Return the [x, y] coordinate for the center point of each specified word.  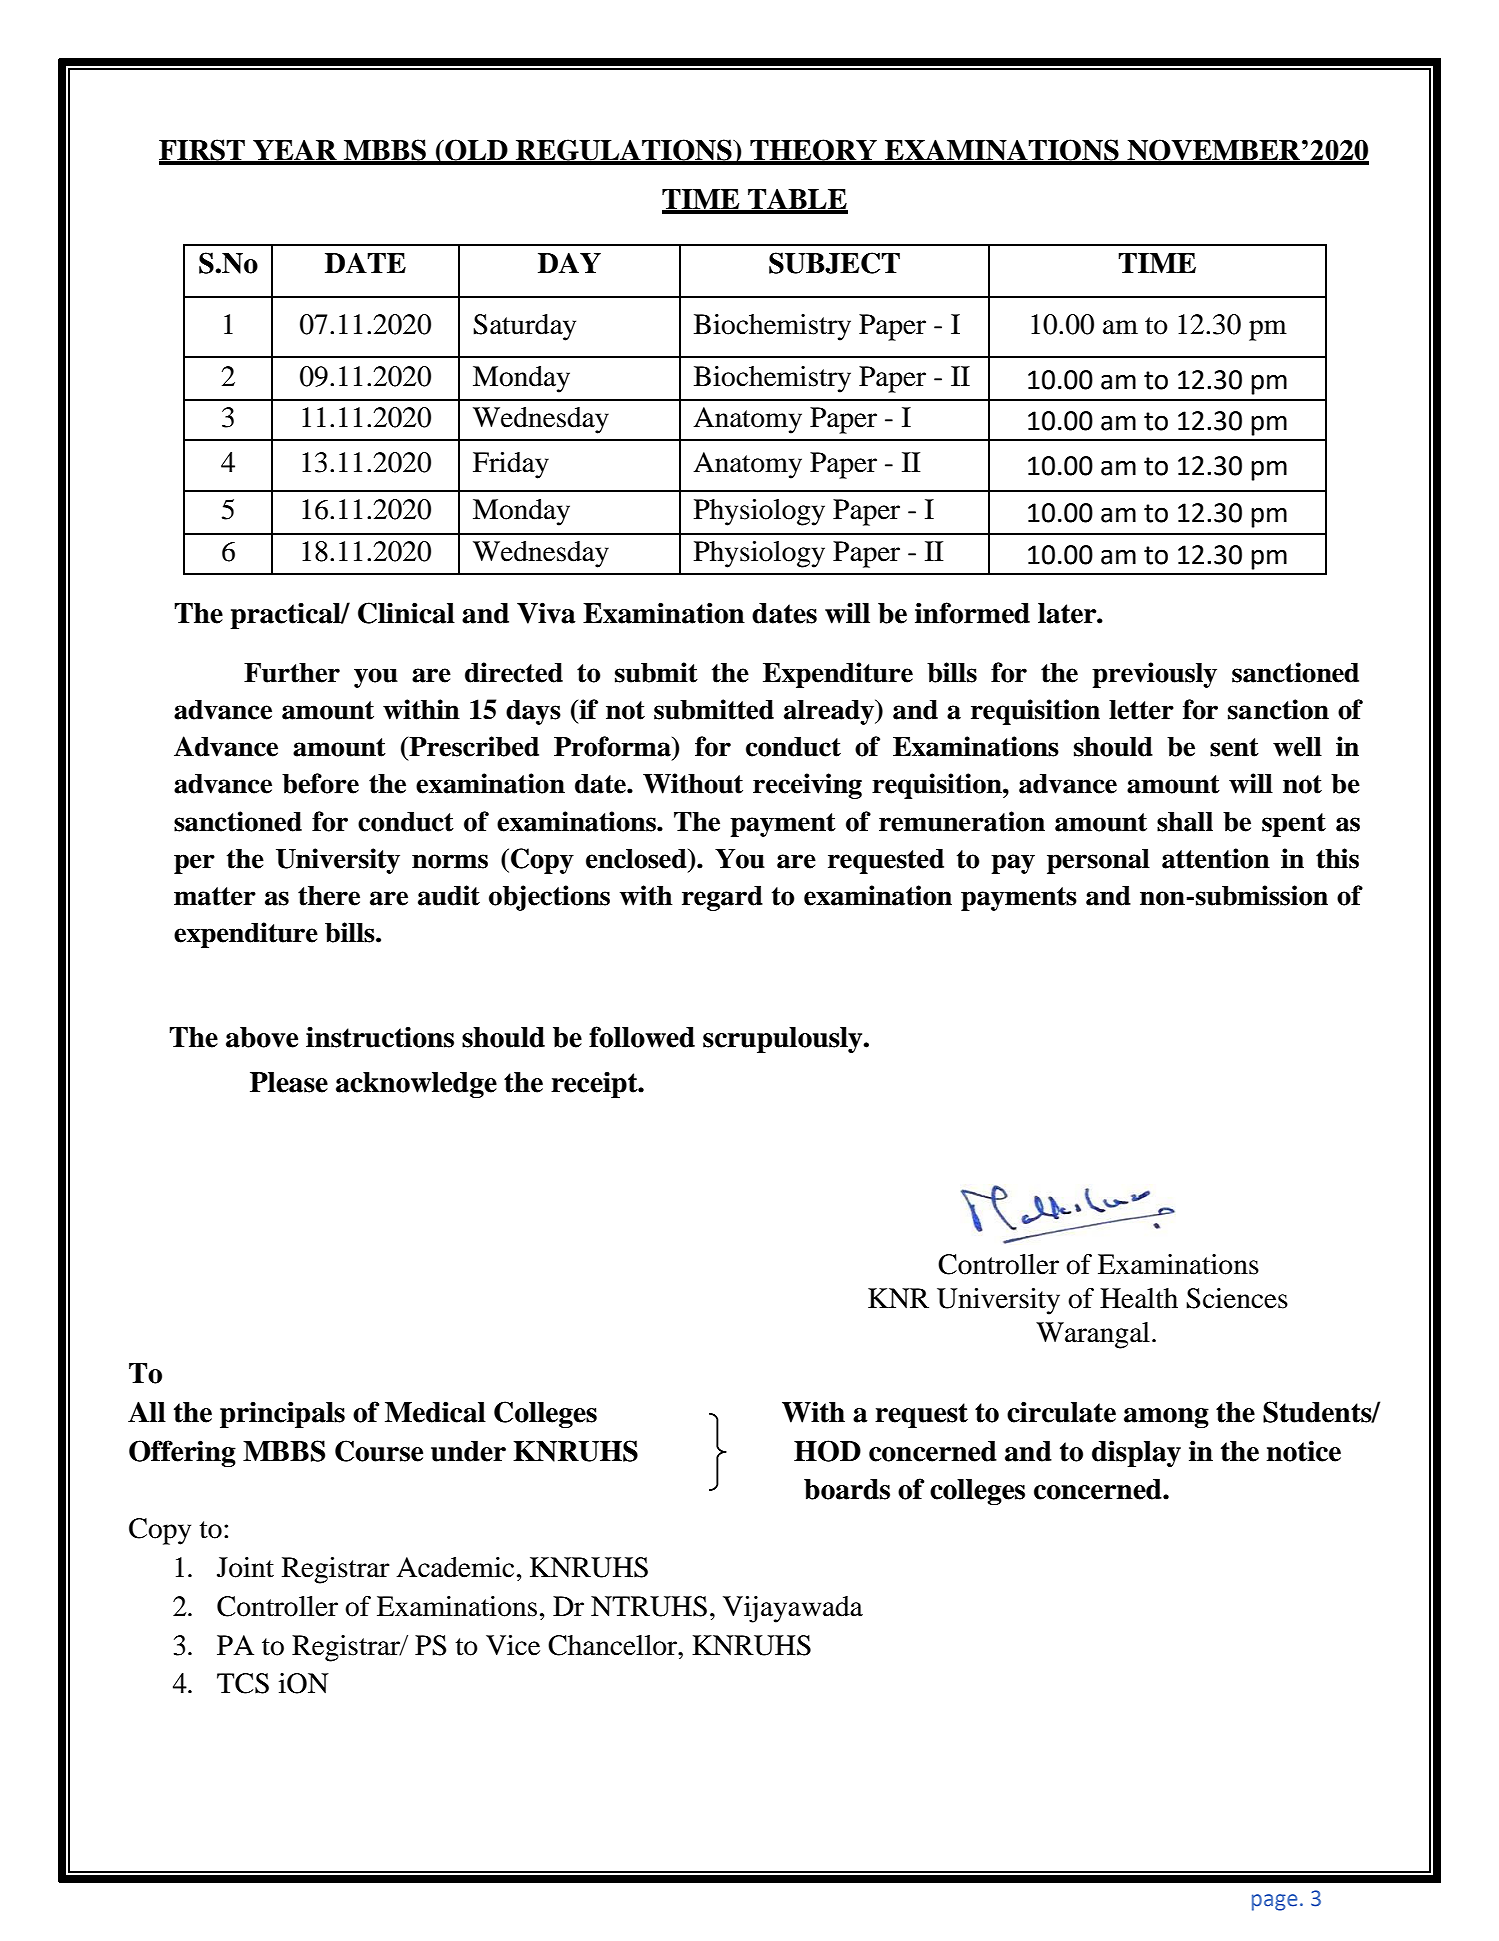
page [1274, 1902]
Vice [513, 1645]
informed [972, 613]
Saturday [524, 327]
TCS [243, 1683]
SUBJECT [834, 263]
